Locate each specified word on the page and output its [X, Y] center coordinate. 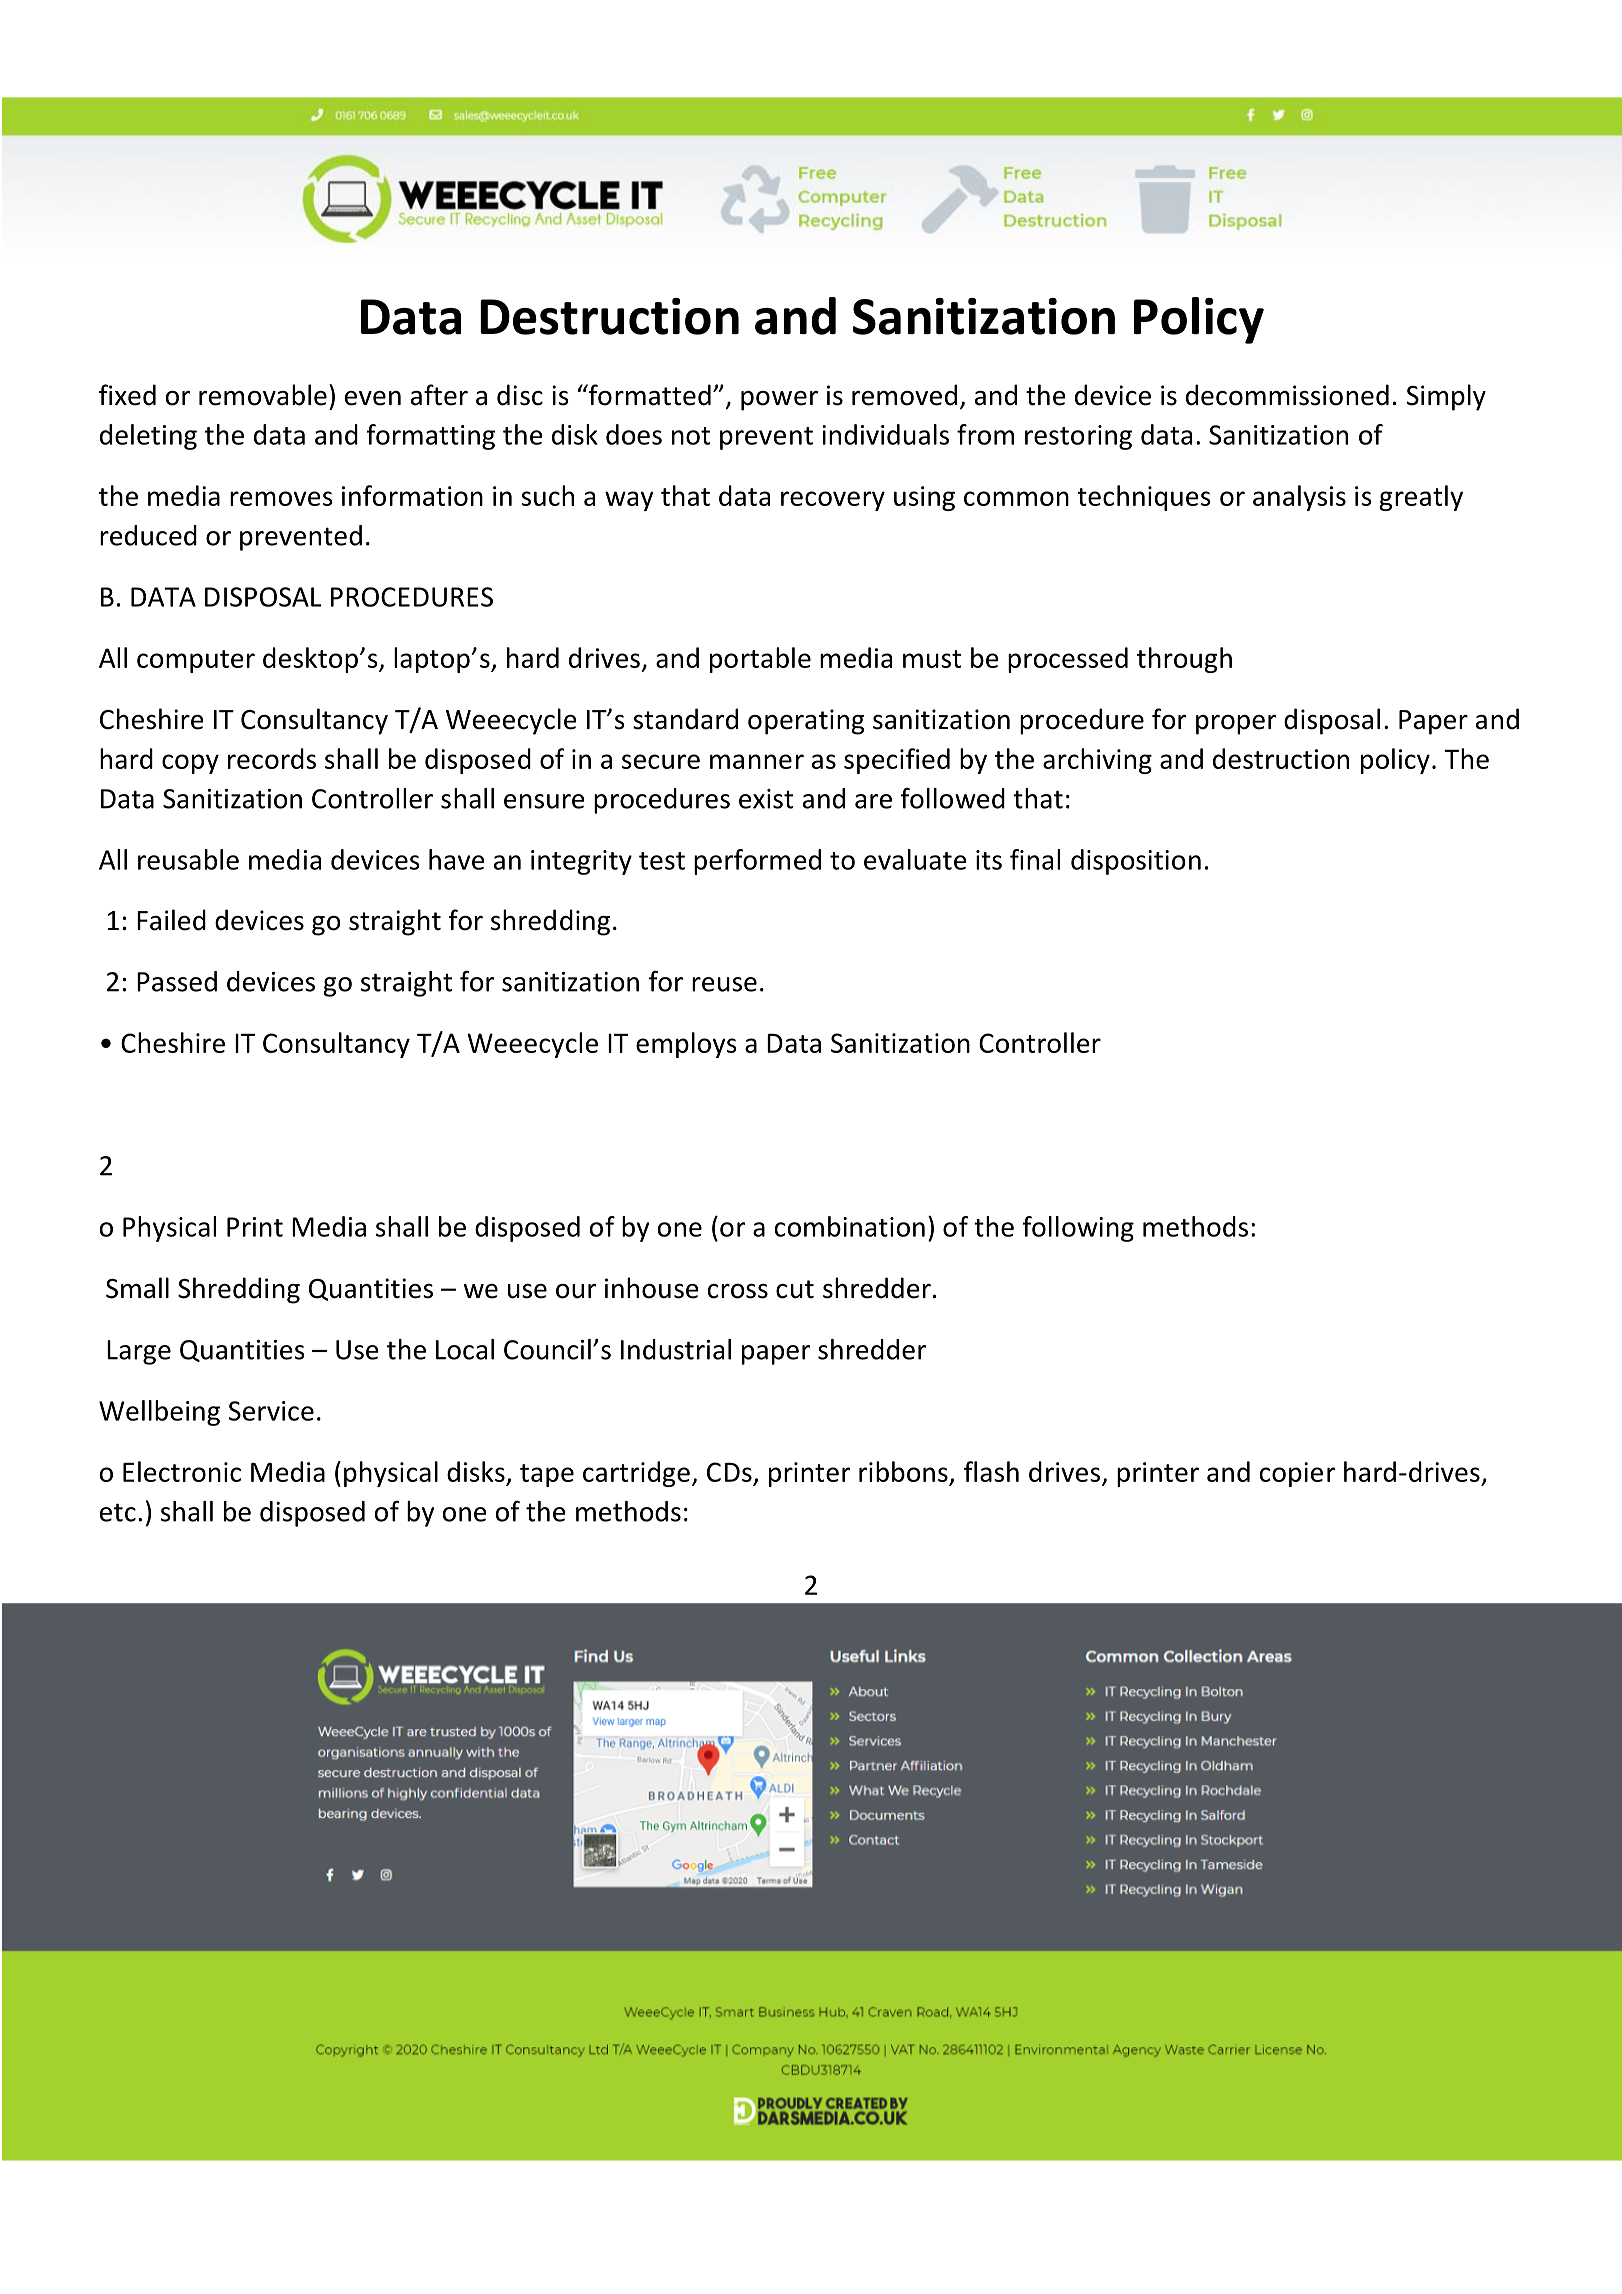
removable [263, 395]
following [1078, 1229]
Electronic [182, 1471]
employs [686, 1045]
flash [991, 1471]
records [272, 758]
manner [757, 761]
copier [1297, 1474]
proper [1236, 725]
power [779, 401]
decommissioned [1287, 395]
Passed [177, 981]
